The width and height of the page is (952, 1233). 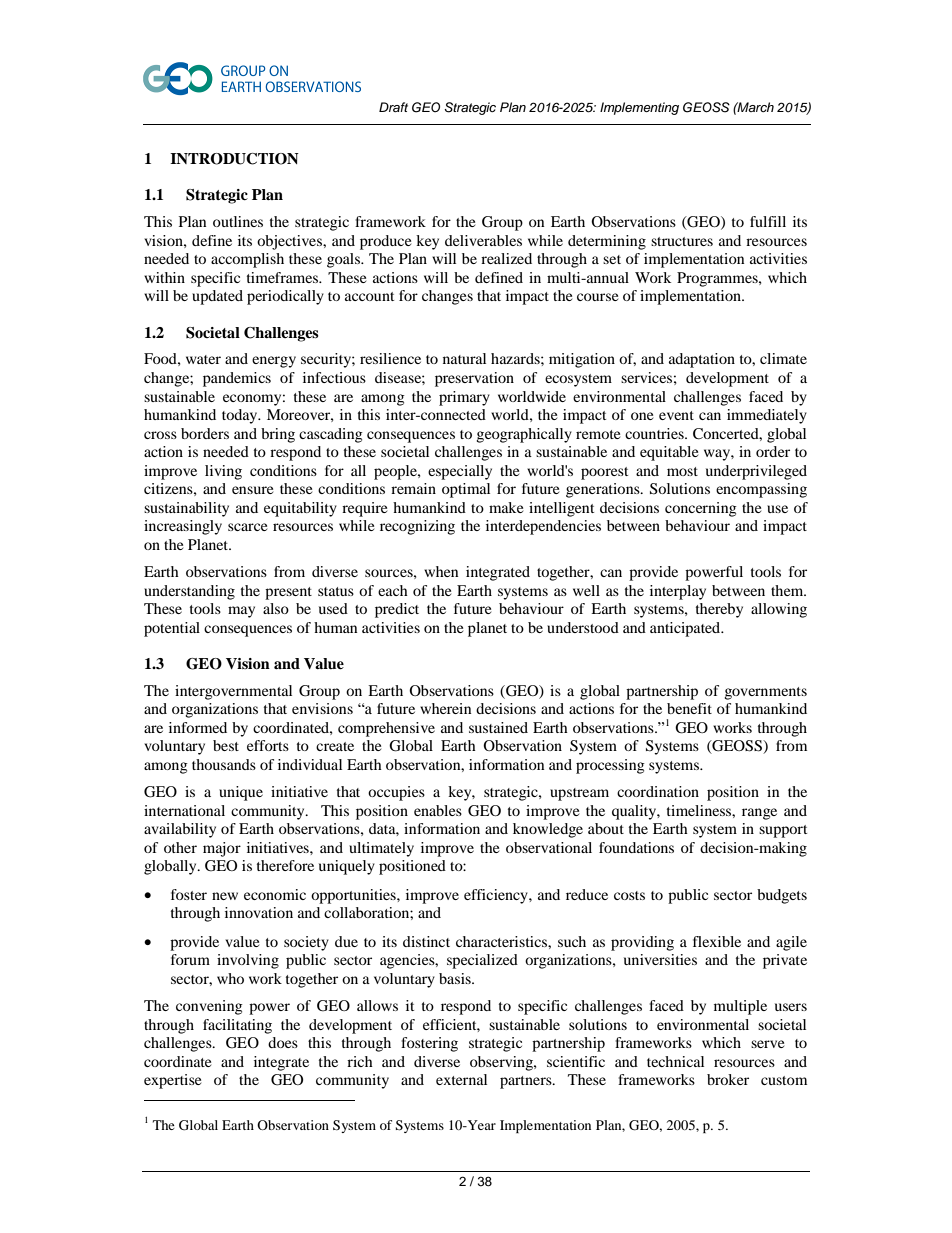 I want to click on thereby, so click(x=719, y=610).
